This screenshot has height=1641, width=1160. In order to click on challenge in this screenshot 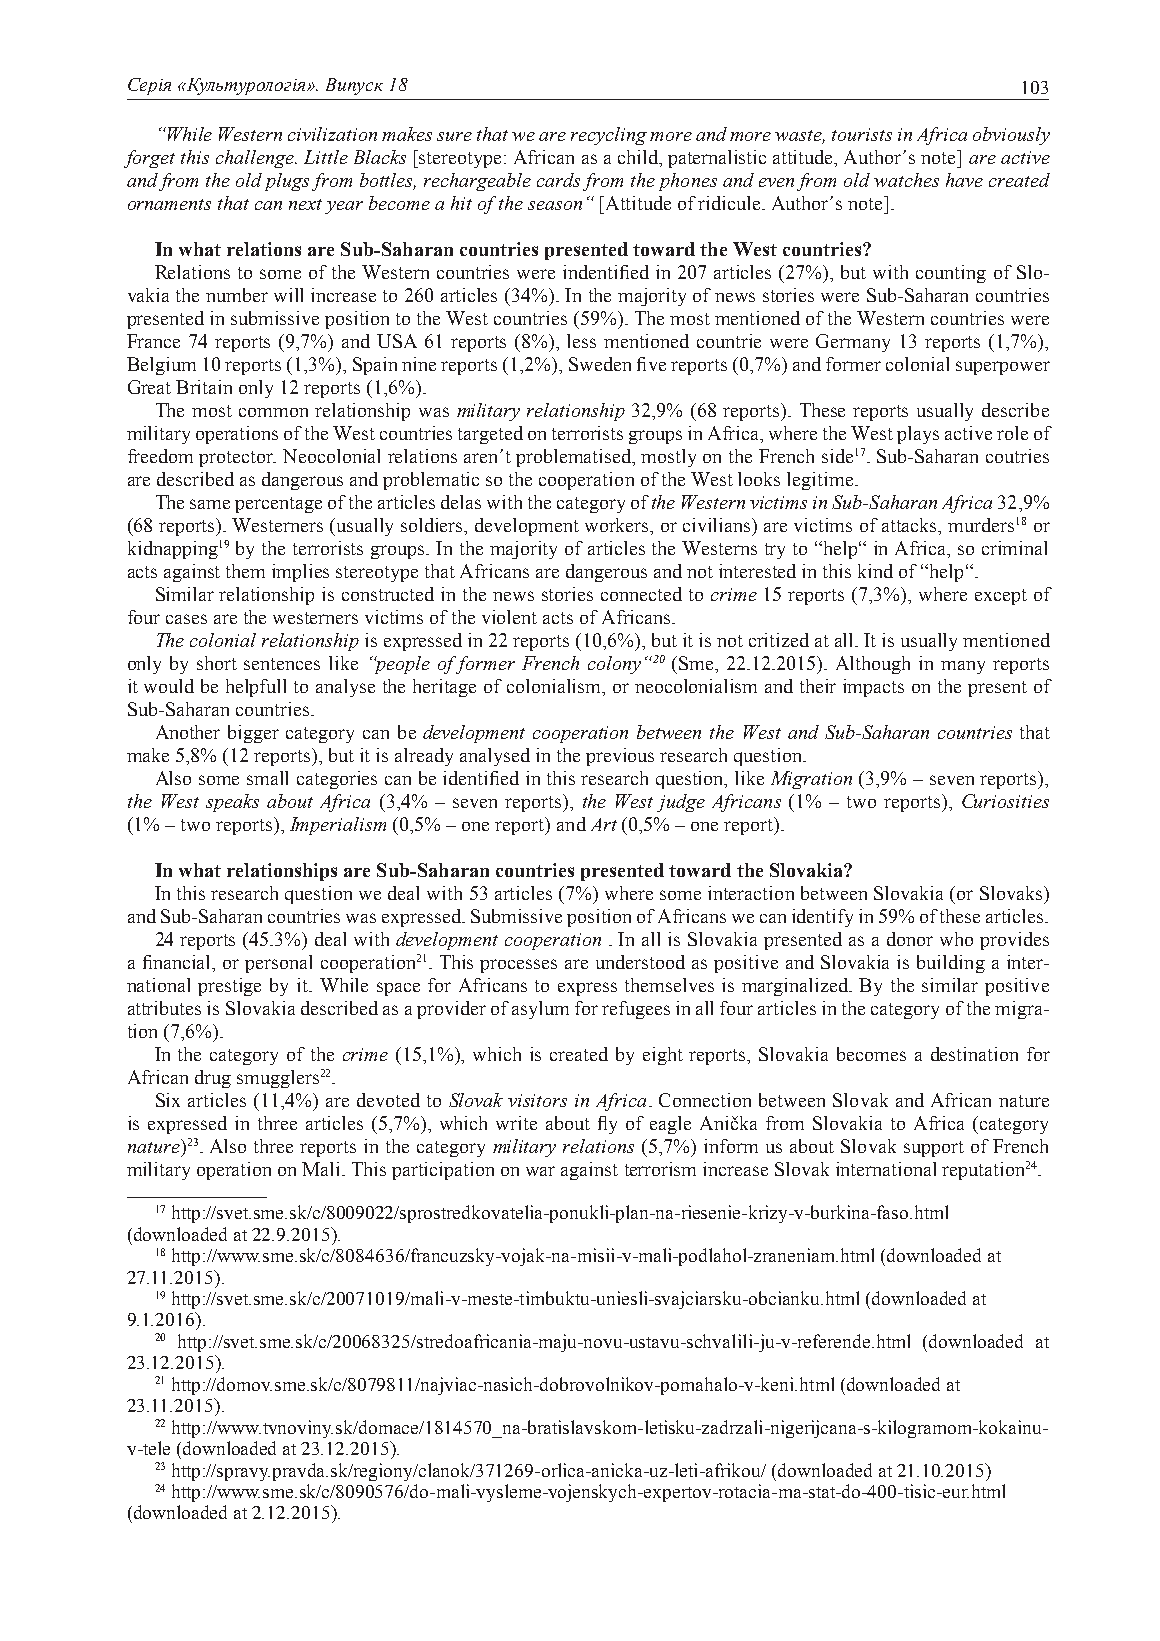, I will do `click(256, 159)`.
